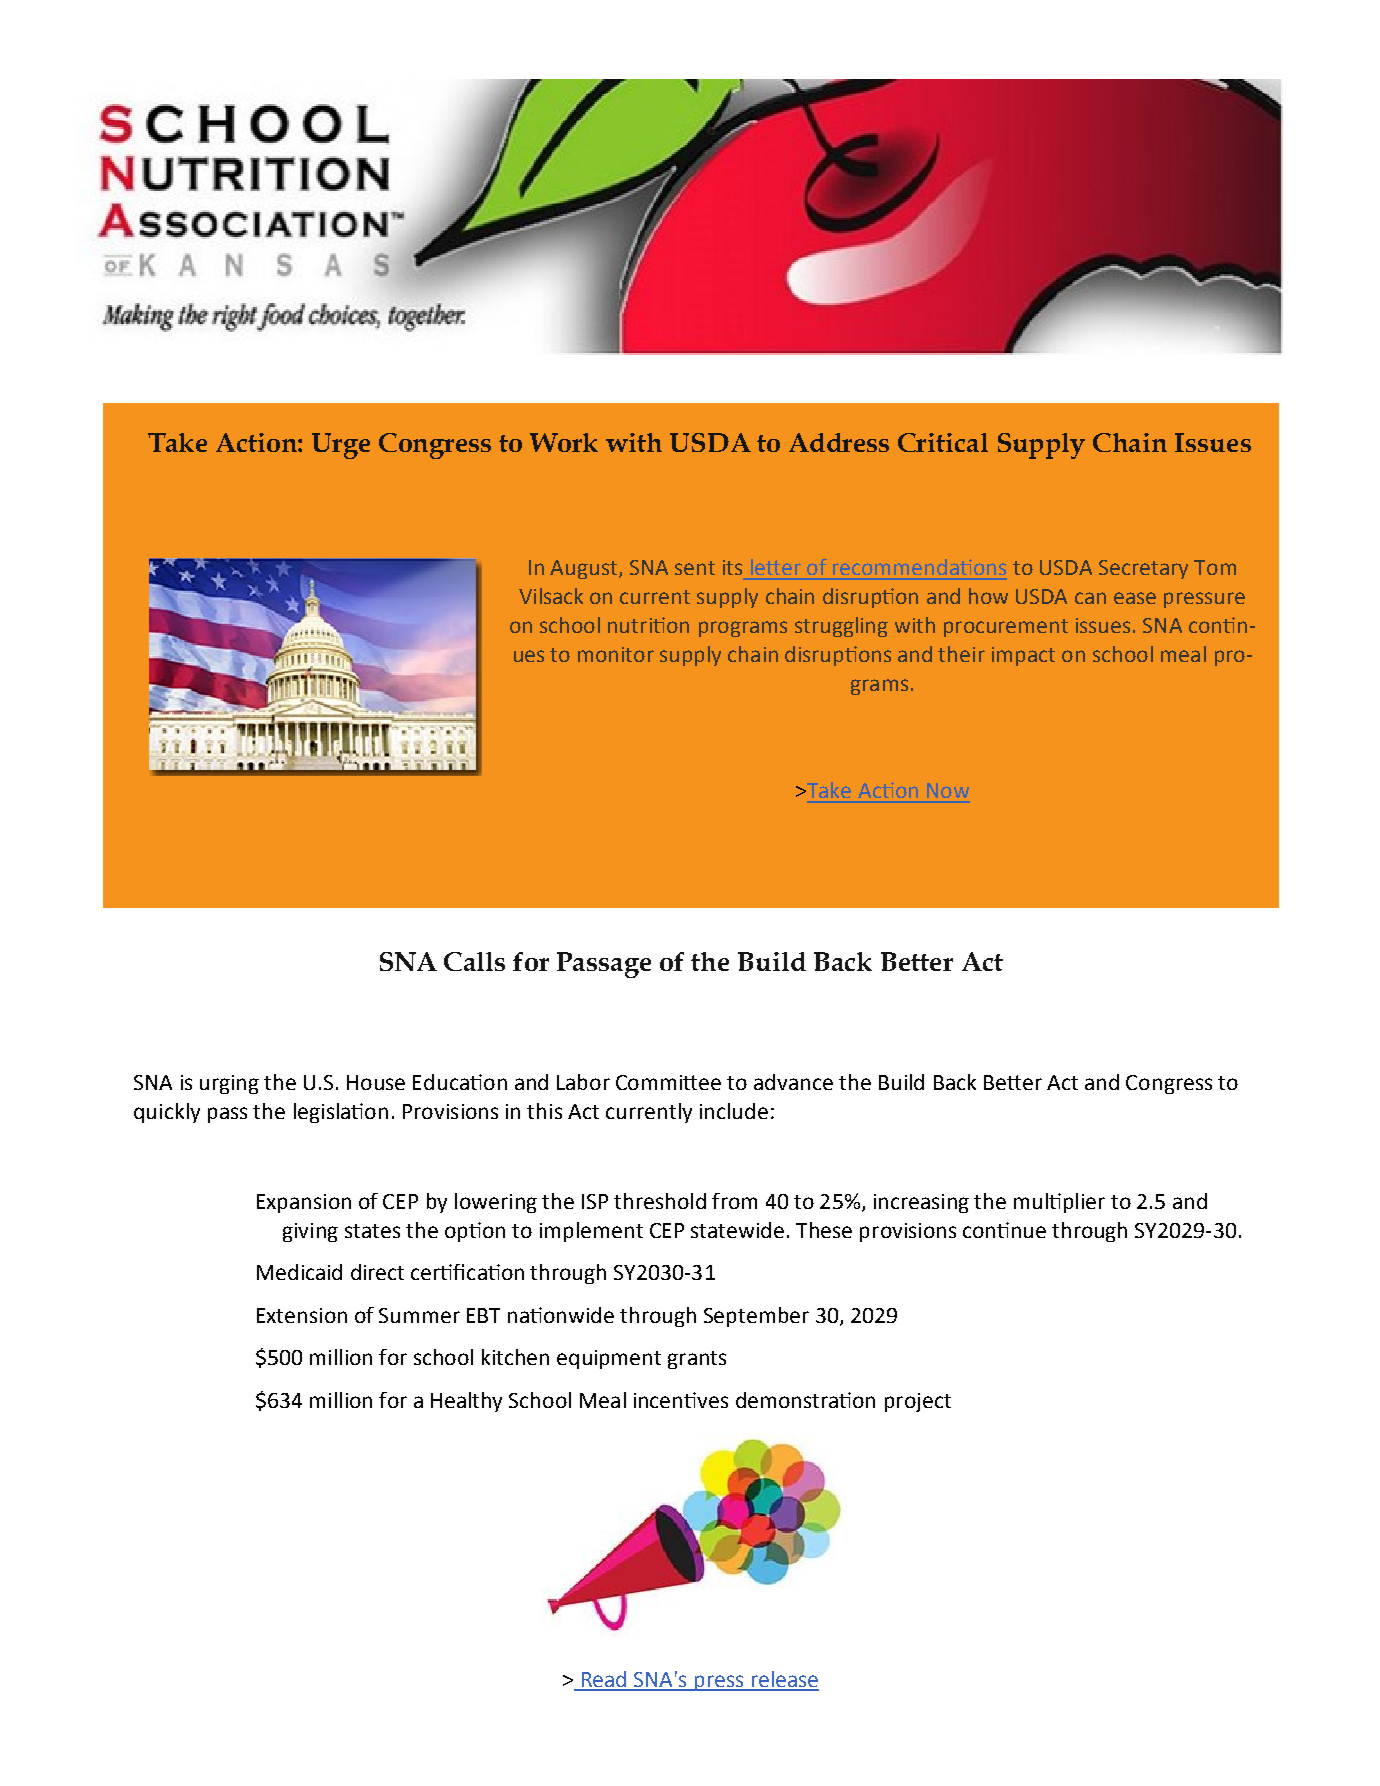 The height and width of the document is (1786, 1380). I want to click on Work, so click(564, 442).
